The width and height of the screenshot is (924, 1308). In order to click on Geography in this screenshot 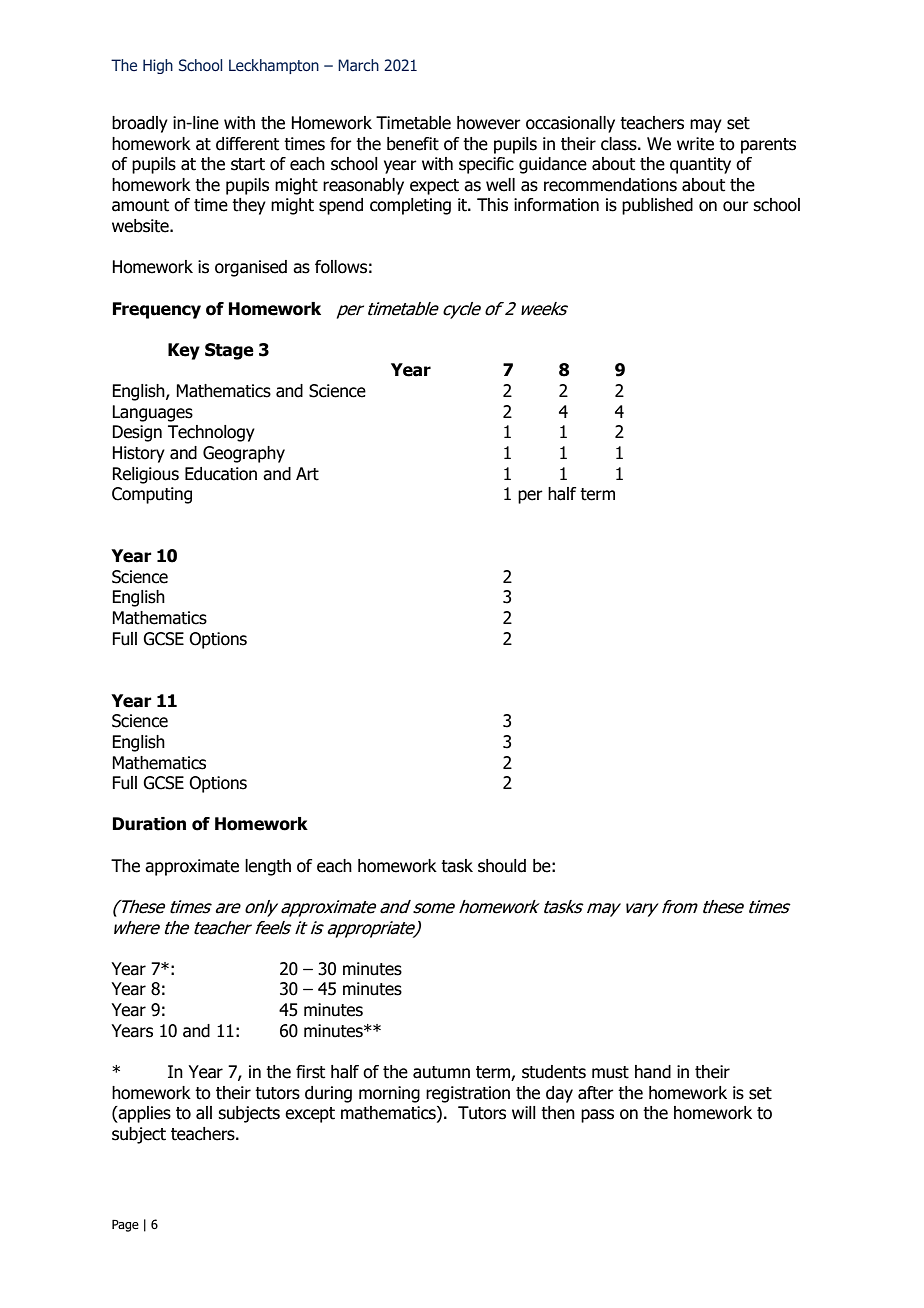, I will do `click(244, 454)`.
